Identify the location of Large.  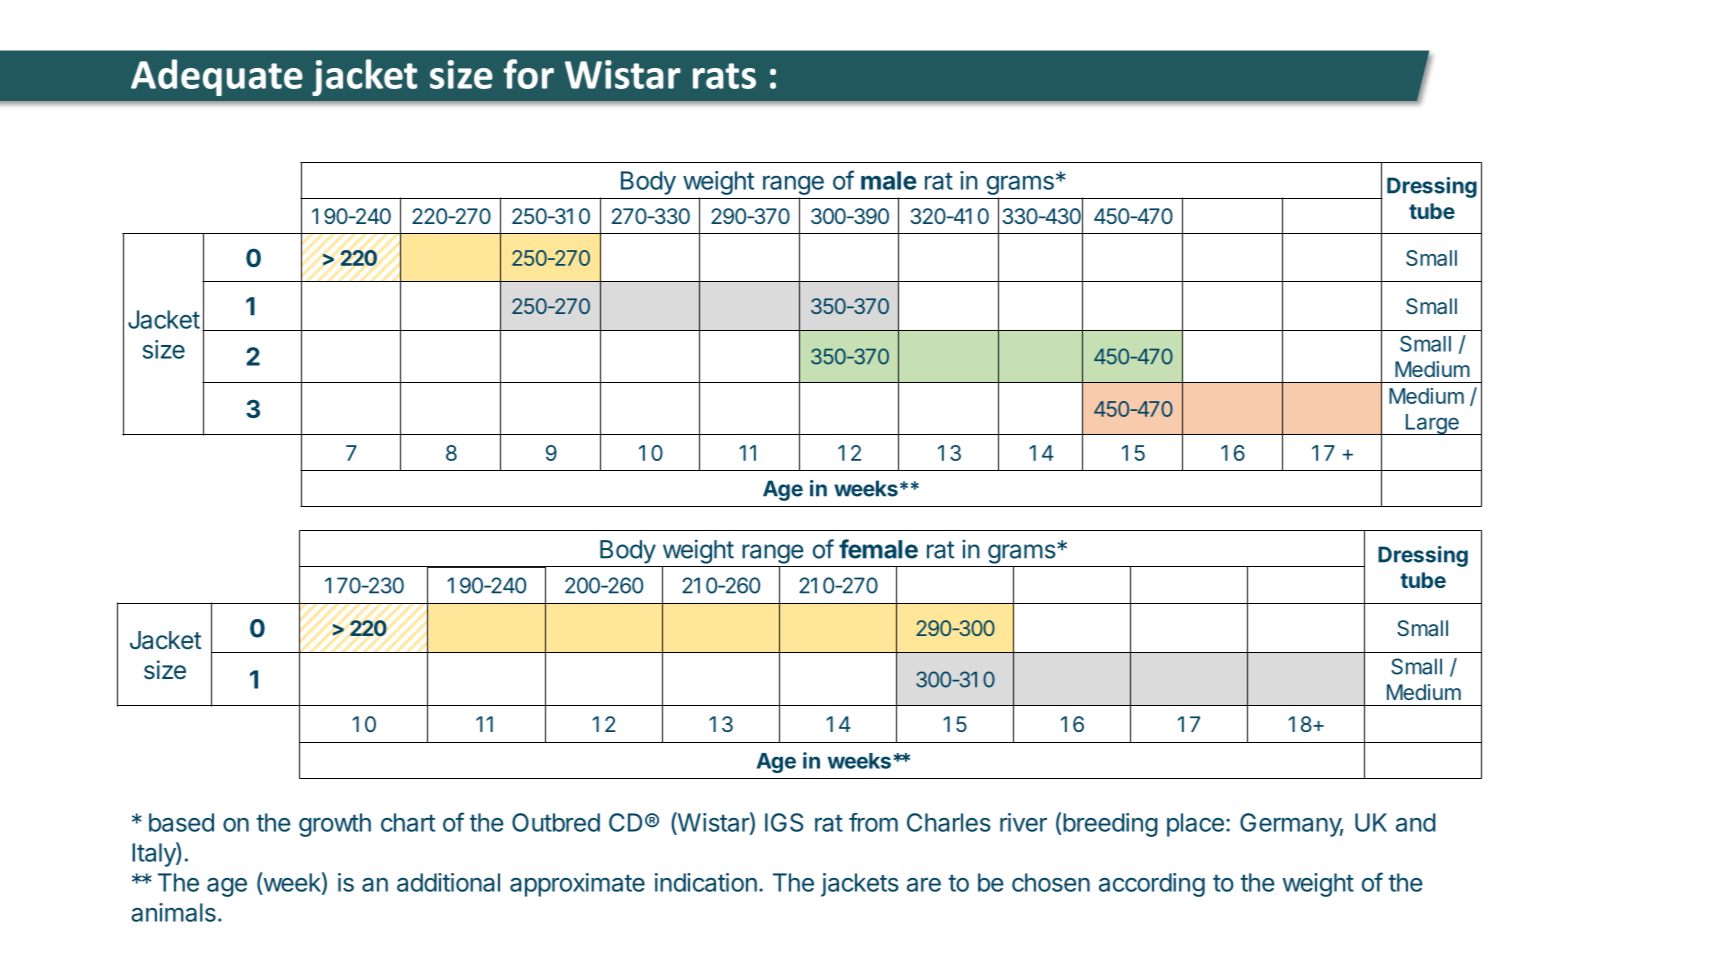
(1432, 424).
